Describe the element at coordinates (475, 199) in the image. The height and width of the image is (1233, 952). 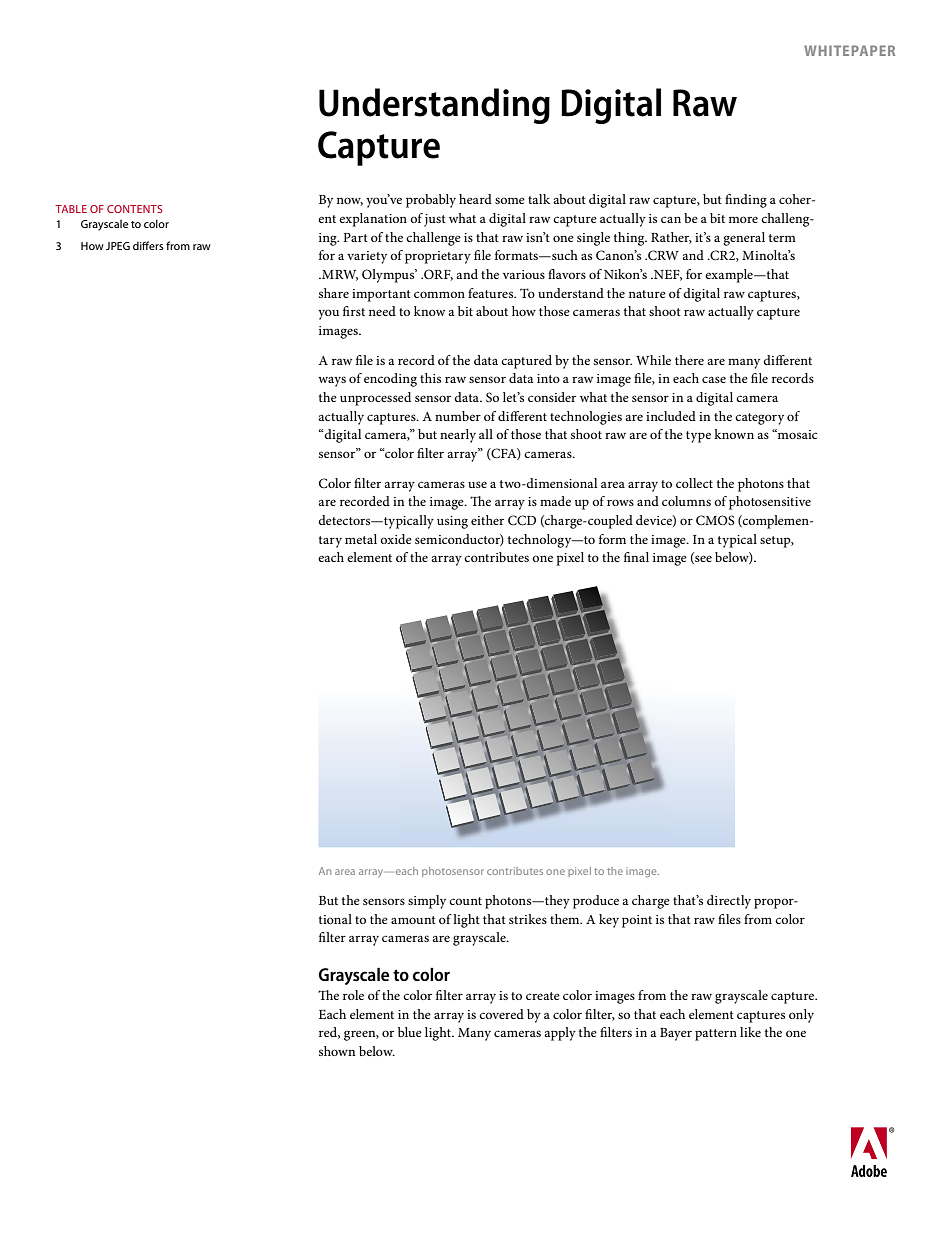
I see `heard` at that location.
